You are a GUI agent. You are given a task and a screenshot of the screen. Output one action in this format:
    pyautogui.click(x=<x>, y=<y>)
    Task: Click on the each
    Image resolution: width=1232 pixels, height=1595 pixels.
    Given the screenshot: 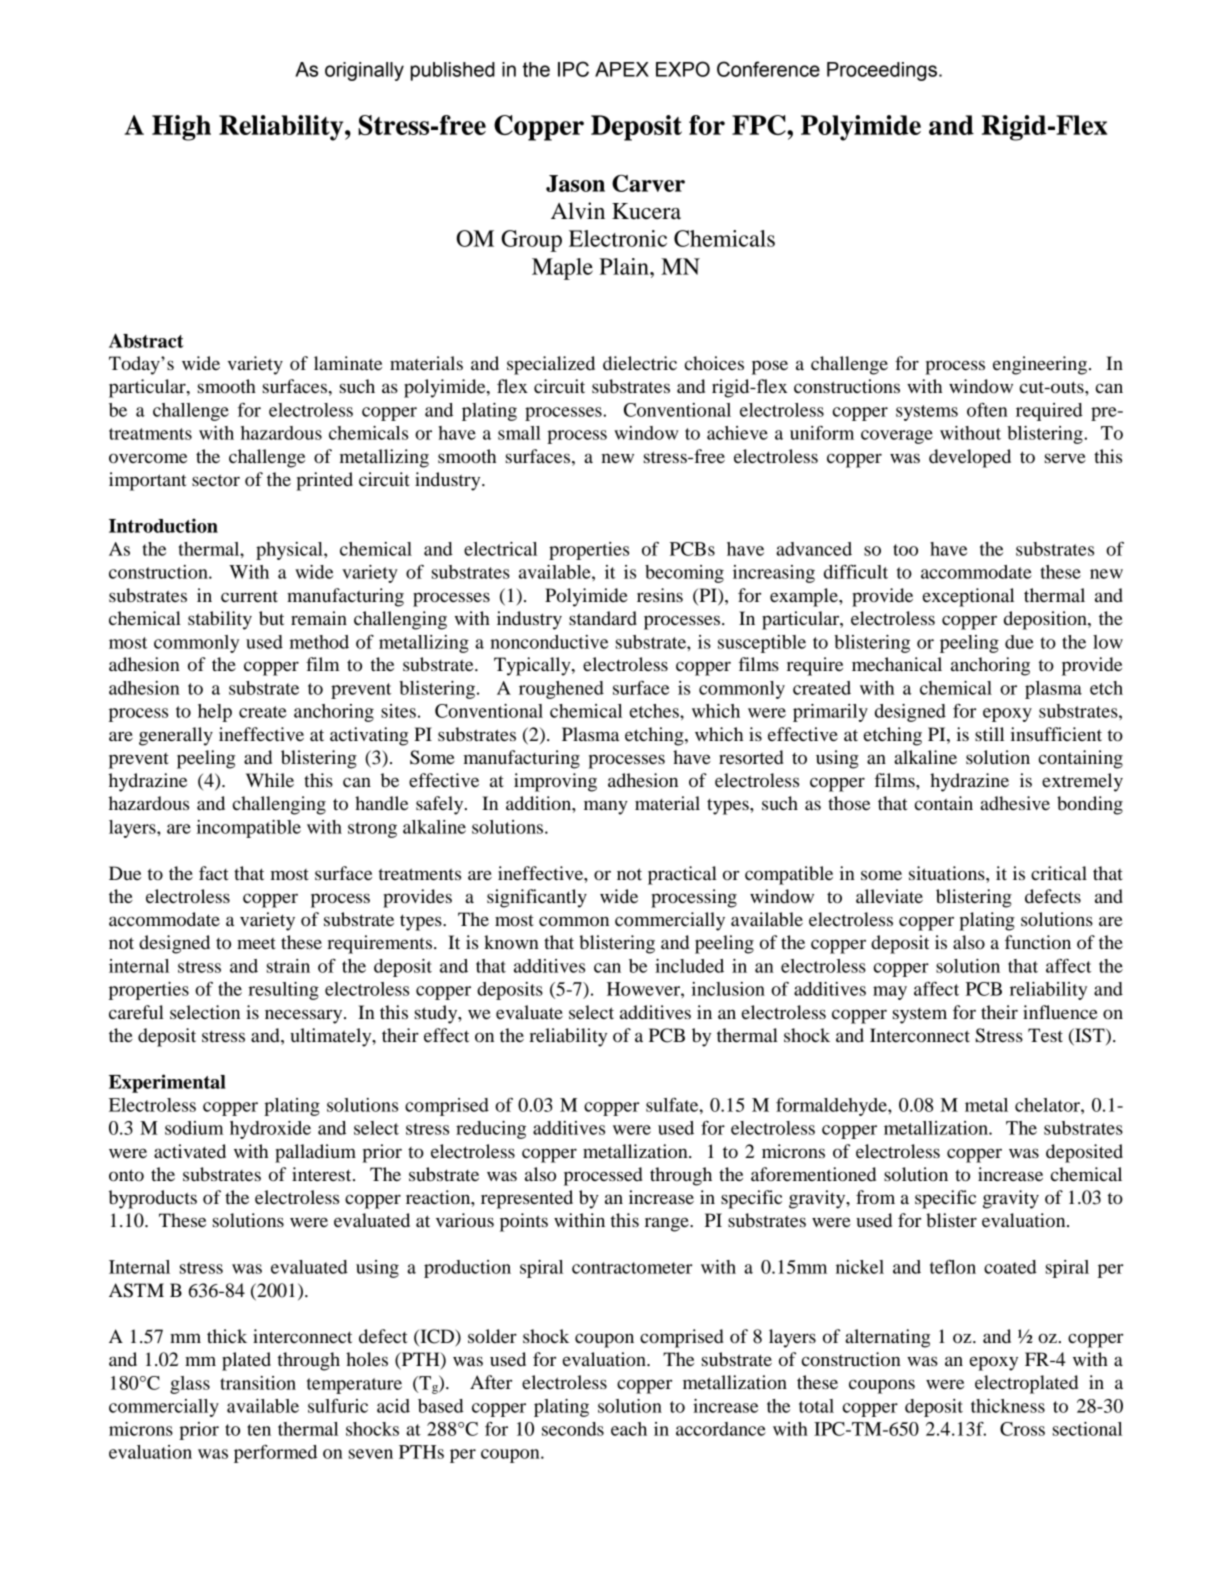 What is the action you would take?
    pyautogui.click(x=629, y=1429)
